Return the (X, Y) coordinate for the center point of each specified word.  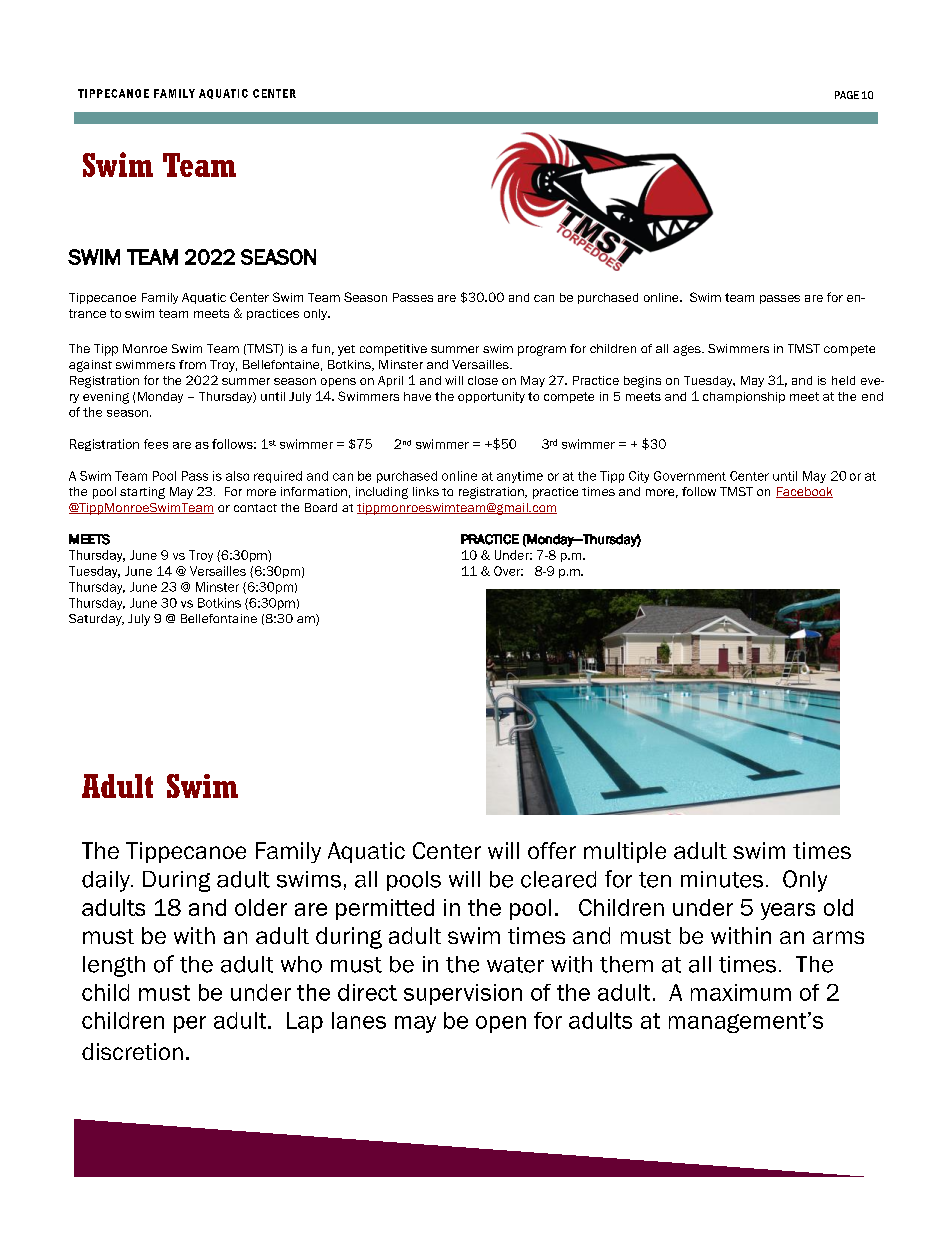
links (426, 491)
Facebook (804, 492)
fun (321, 348)
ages (688, 350)
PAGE (847, 95)
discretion (132, 1051)
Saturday (96, 620)
